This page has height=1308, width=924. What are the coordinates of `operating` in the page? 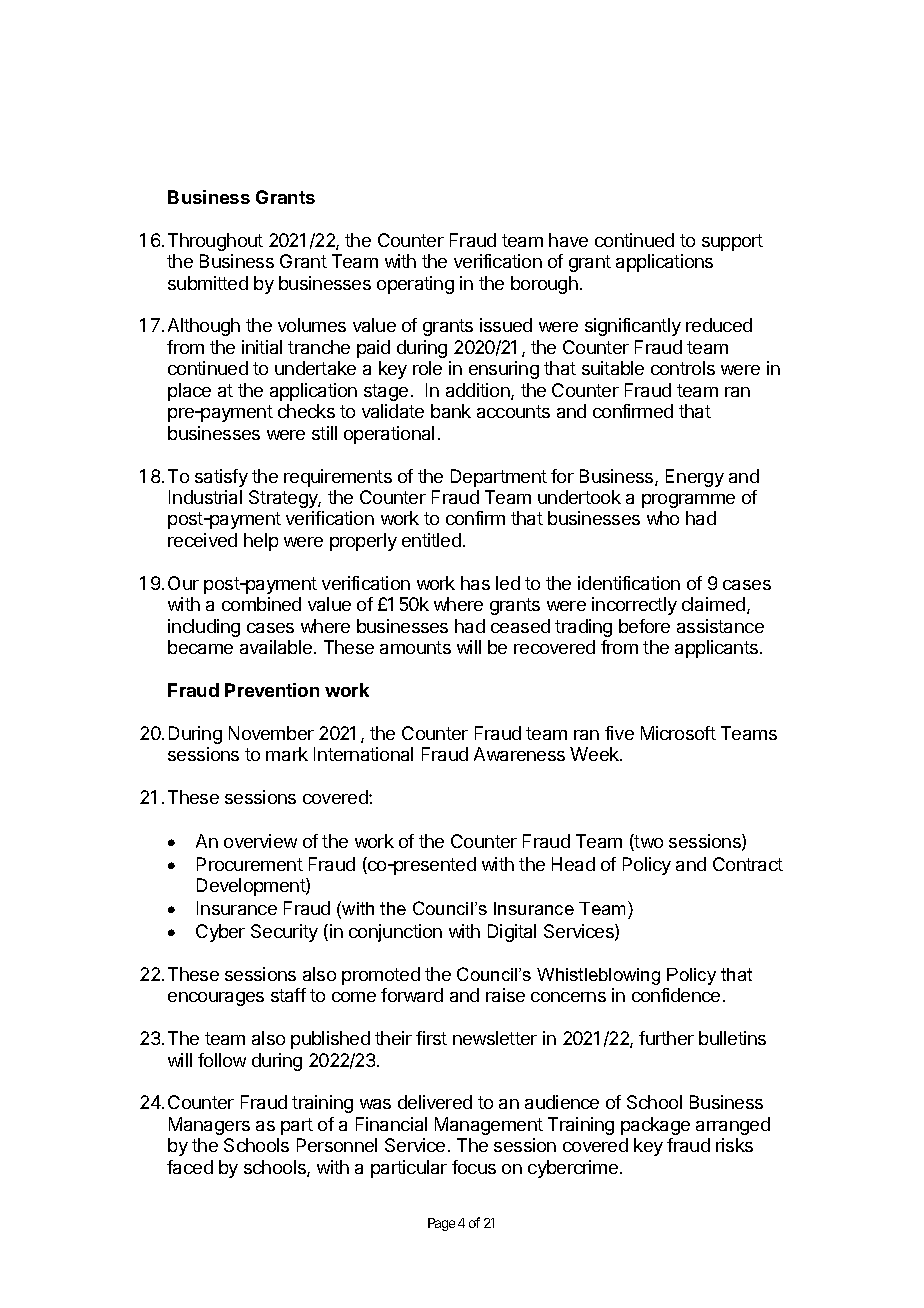 It's located at (415, 285).
